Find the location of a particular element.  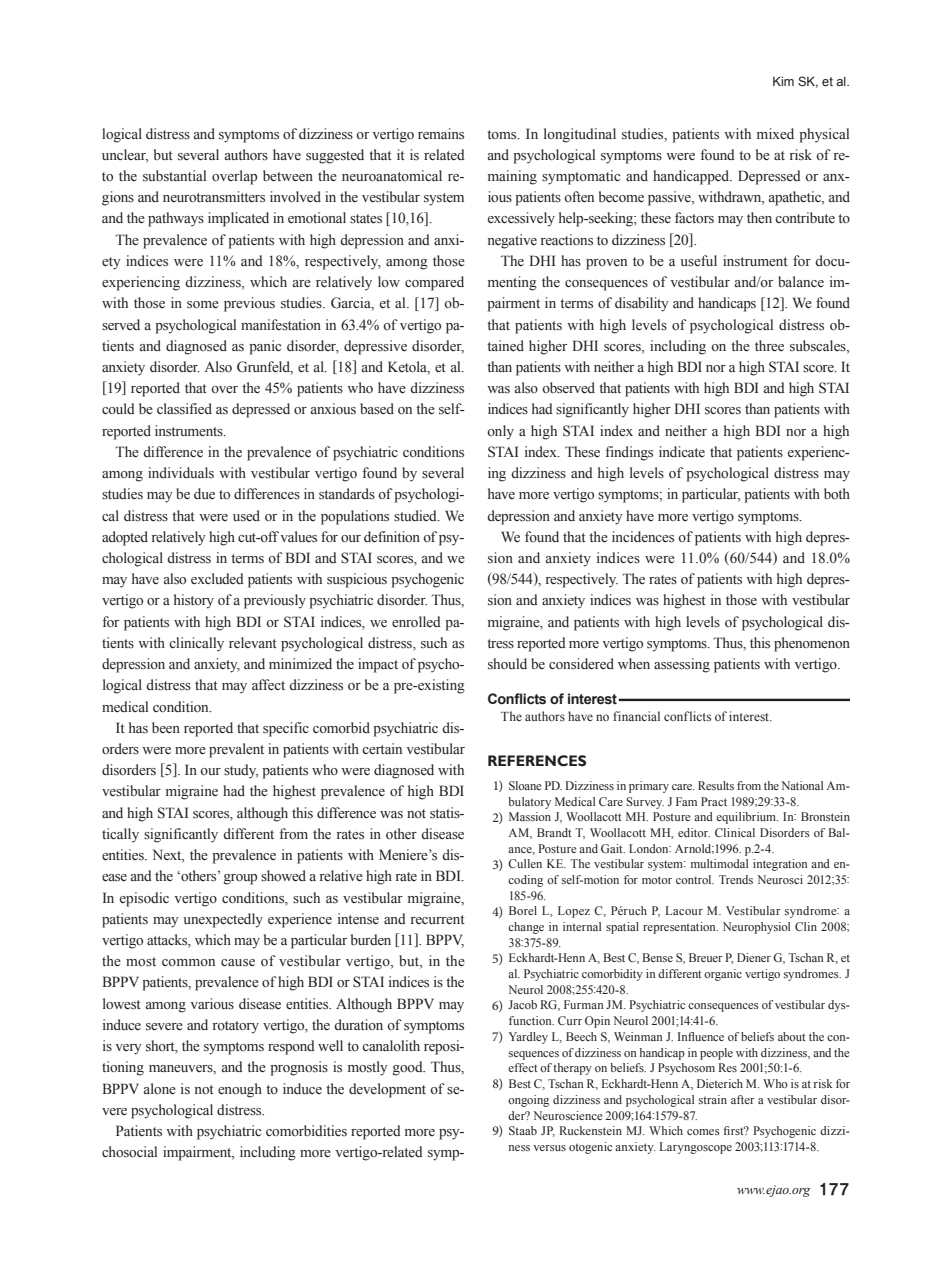

Cullen is located at coordinates (525, 863).
